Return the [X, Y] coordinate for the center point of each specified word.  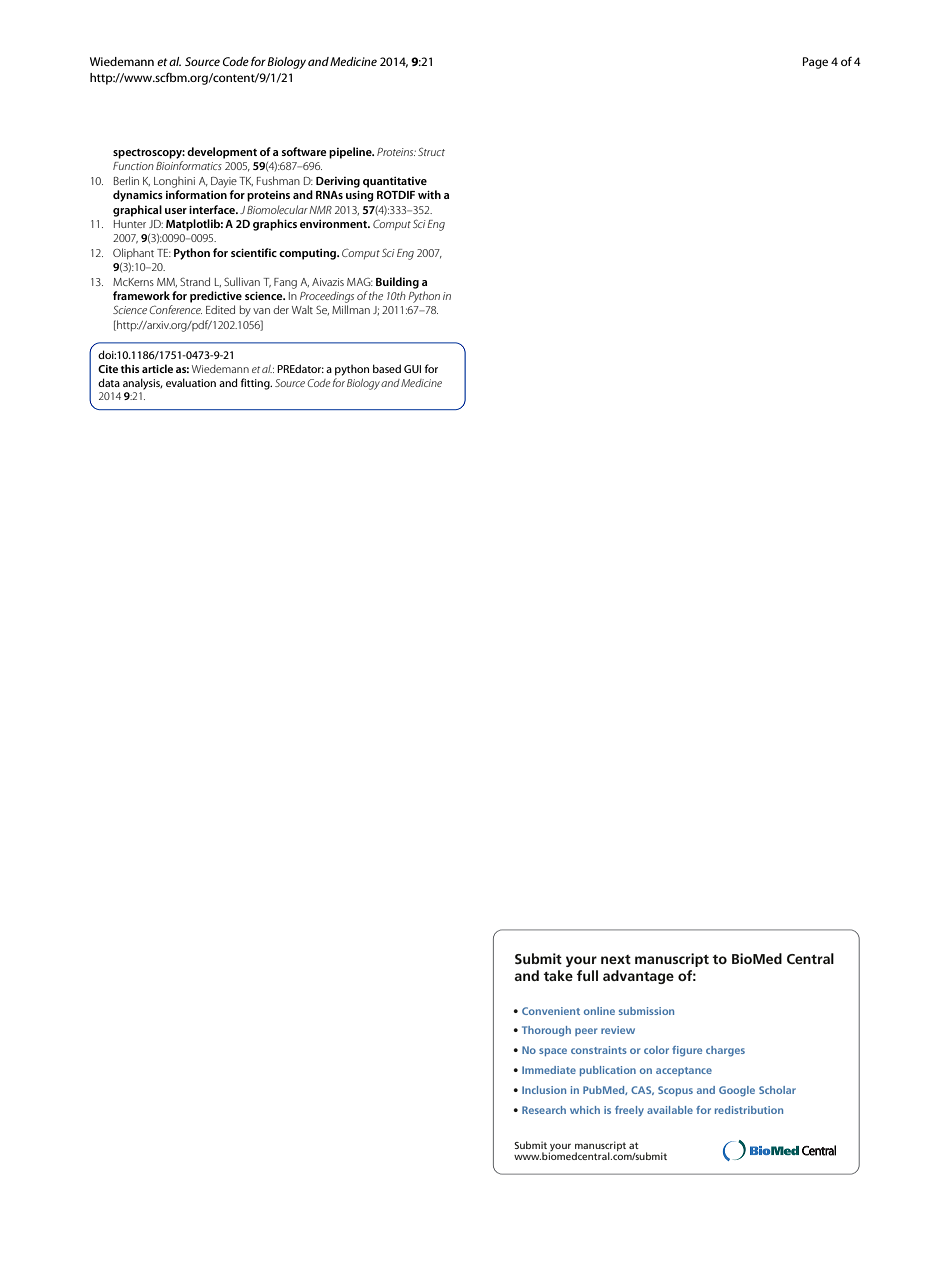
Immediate [549, 1070]
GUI [412, 369]
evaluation [191, 382]
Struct [431, 152]
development [222, 153]
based [387, 368]
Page [815, 63]
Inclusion [544, 1090]
